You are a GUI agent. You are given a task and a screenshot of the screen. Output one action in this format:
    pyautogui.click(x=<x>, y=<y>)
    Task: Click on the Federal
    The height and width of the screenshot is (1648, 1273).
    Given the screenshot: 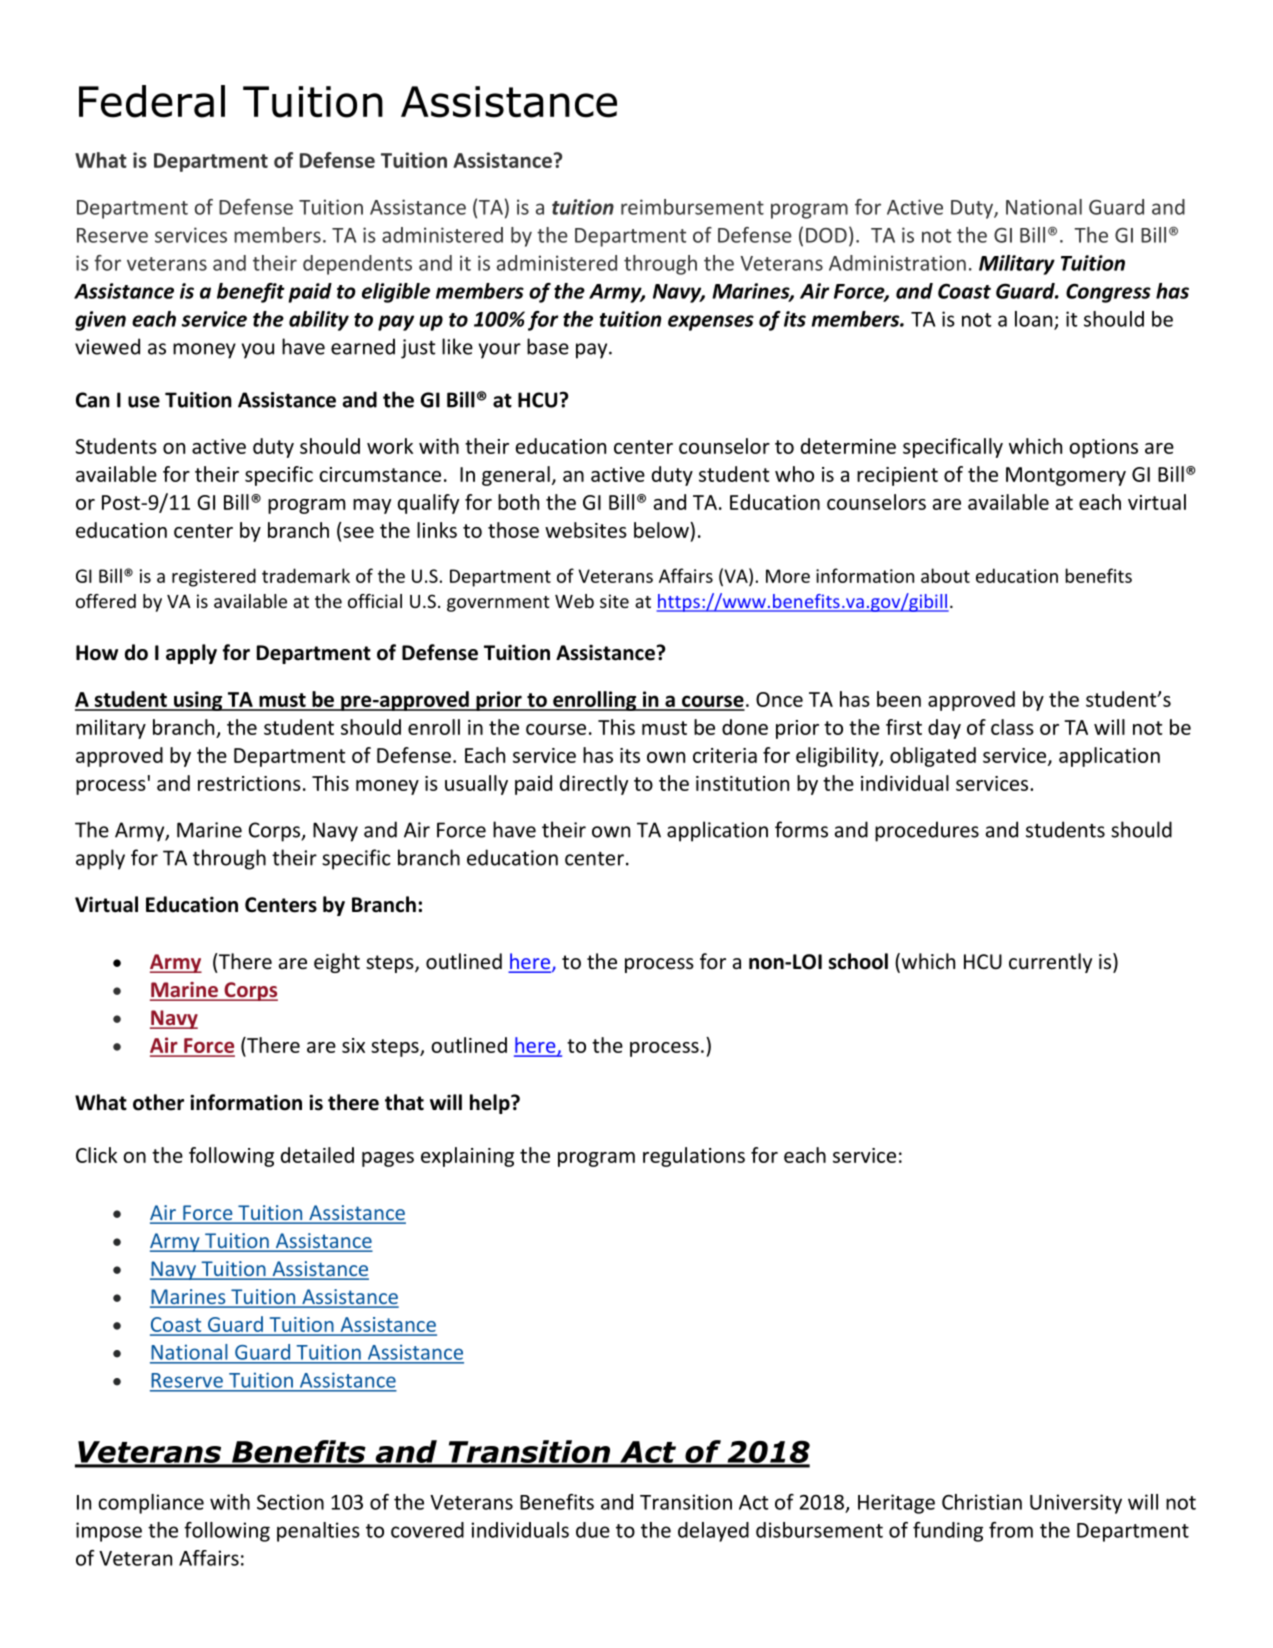 What is the action you would take?
    pyautogui.click(x=152, y=101)
